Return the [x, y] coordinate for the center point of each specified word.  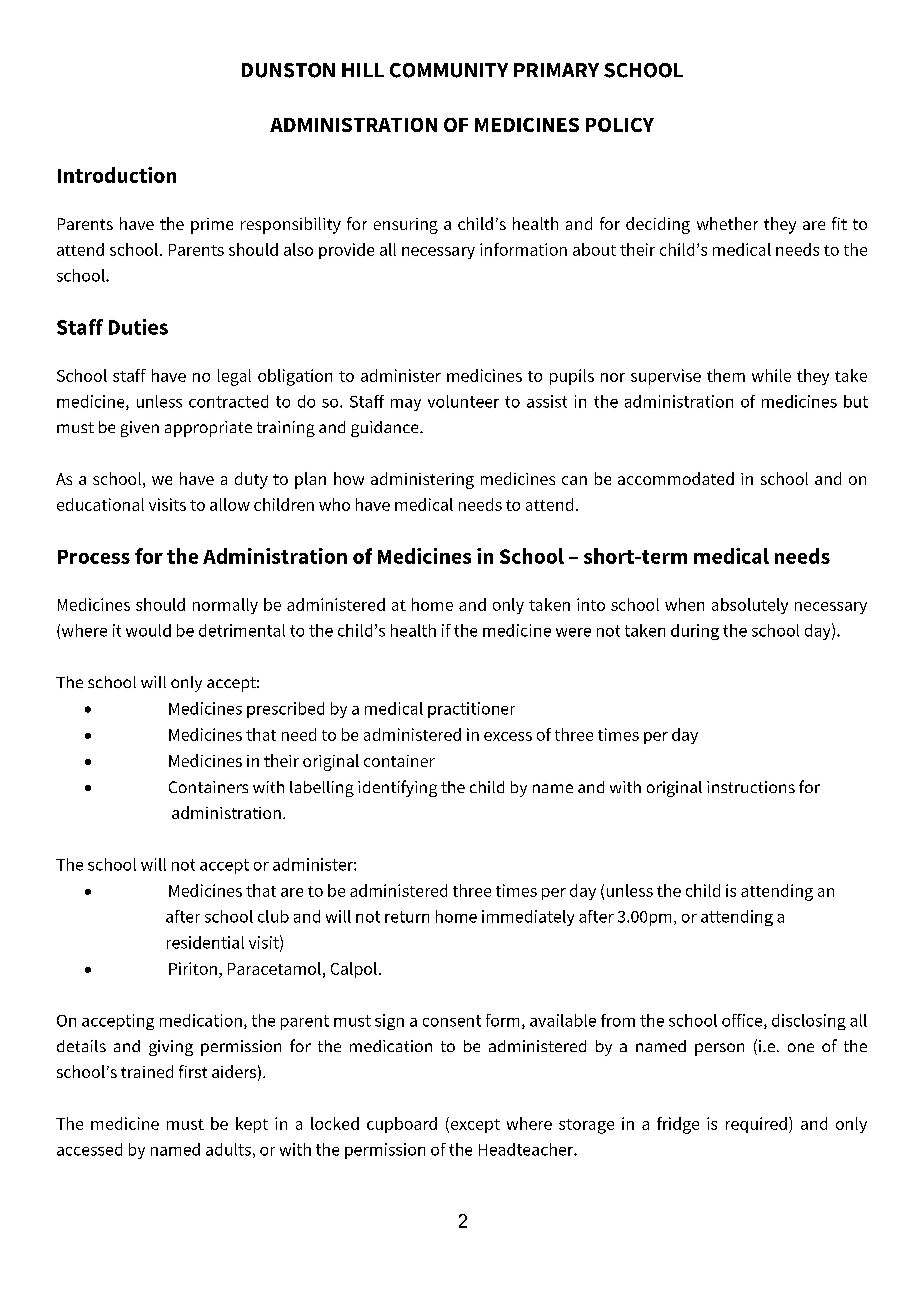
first [193, 1071]
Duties [138, 327]
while [771, 375]
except [474, 1125]
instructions [751, 787]
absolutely [750, 606]
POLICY [620, 125]
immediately [528, 918]
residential [205, 942]
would [148, 630]
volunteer [463, 401]
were [573, 632]
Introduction [117, 175]
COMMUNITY [449, 70]
